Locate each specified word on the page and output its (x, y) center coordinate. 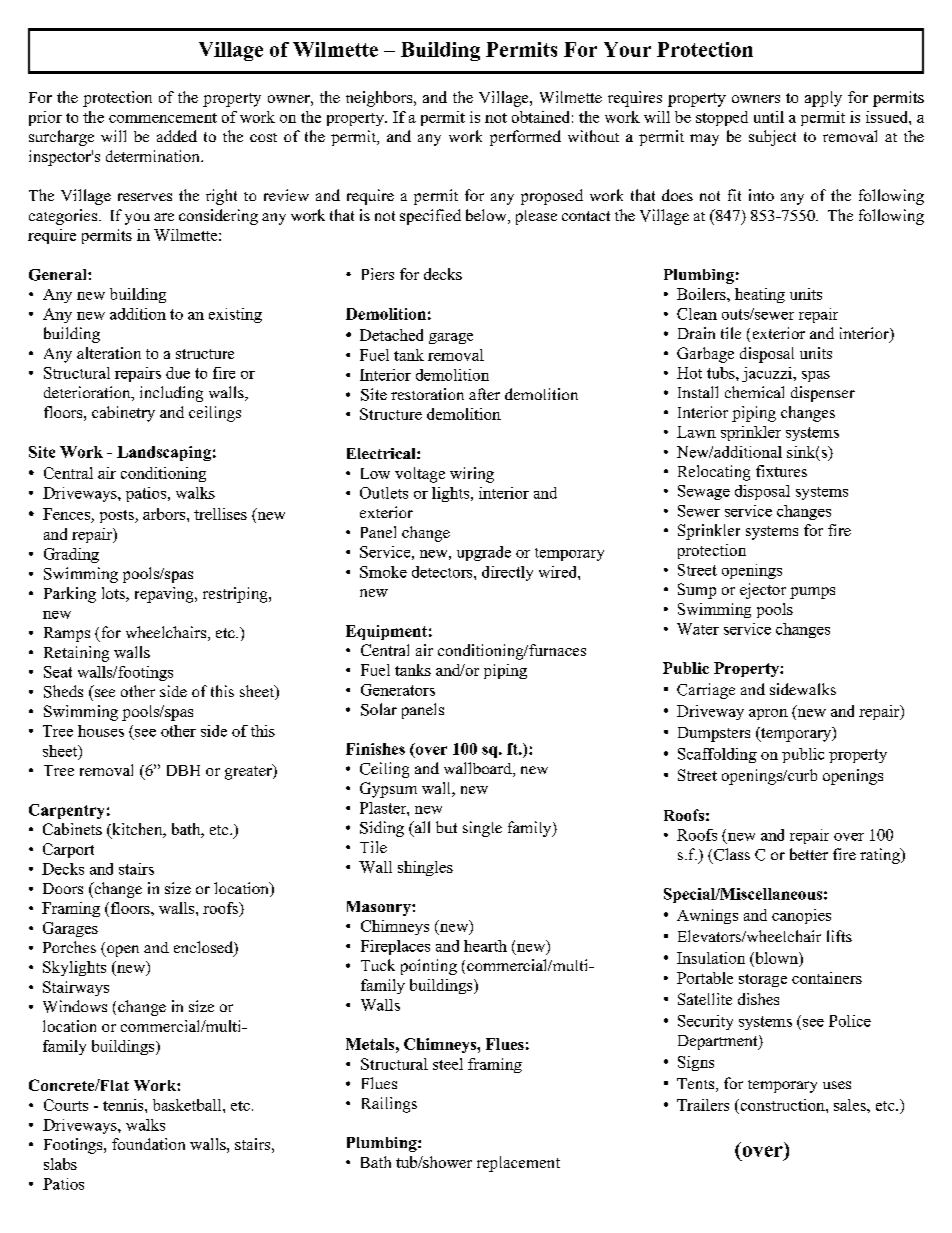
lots (114, 594)
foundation (148, 1144)
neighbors (380, 99)
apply (823, 99)
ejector (763, 591)
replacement (518, 1164)
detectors (443, 572)
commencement (163, 118)
